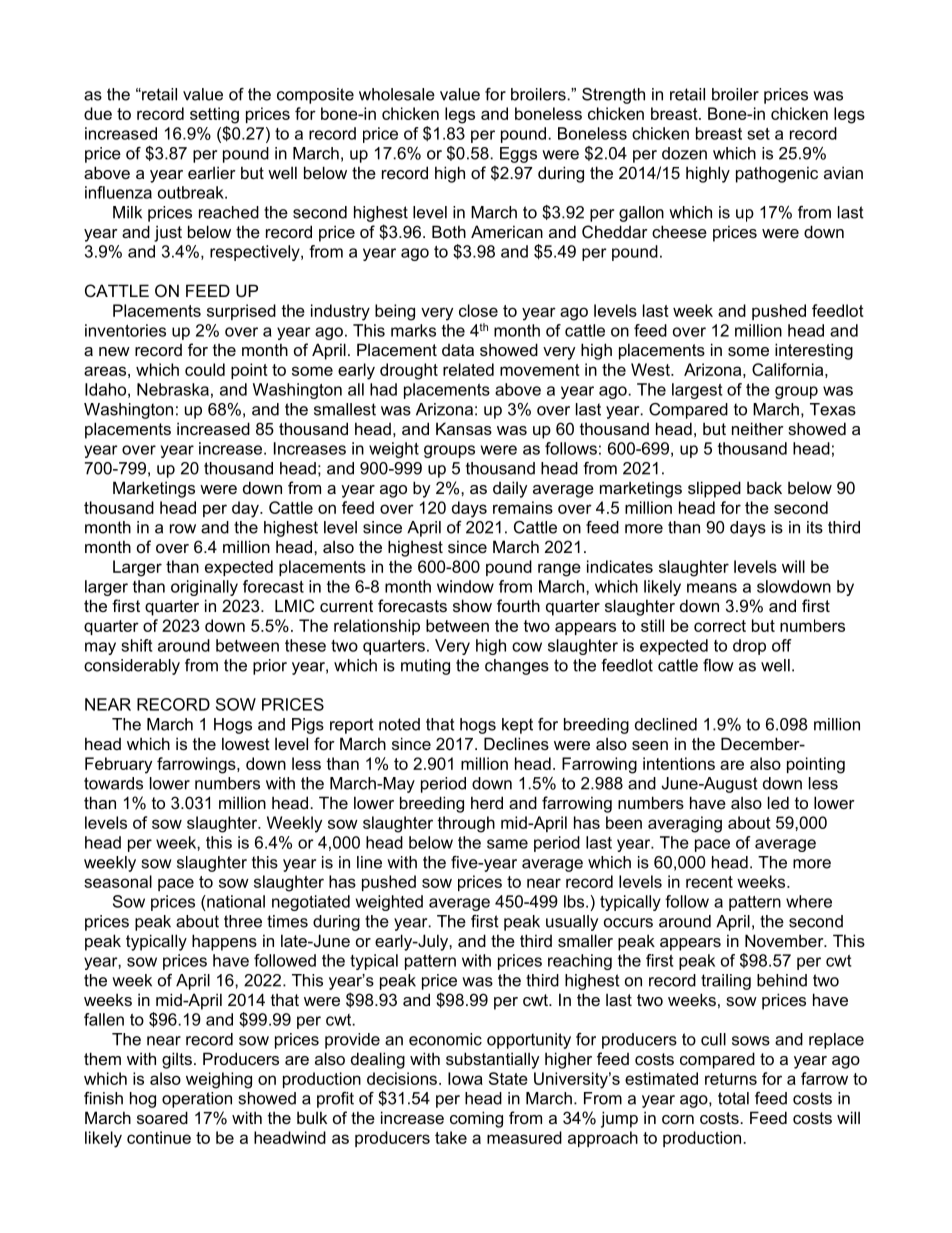 Image resolution: width=952 pixels, height=1233 pixels. What do you see at coordinates (204, 588) in the document?
I see `originally` at bounding box center [204, 588].
